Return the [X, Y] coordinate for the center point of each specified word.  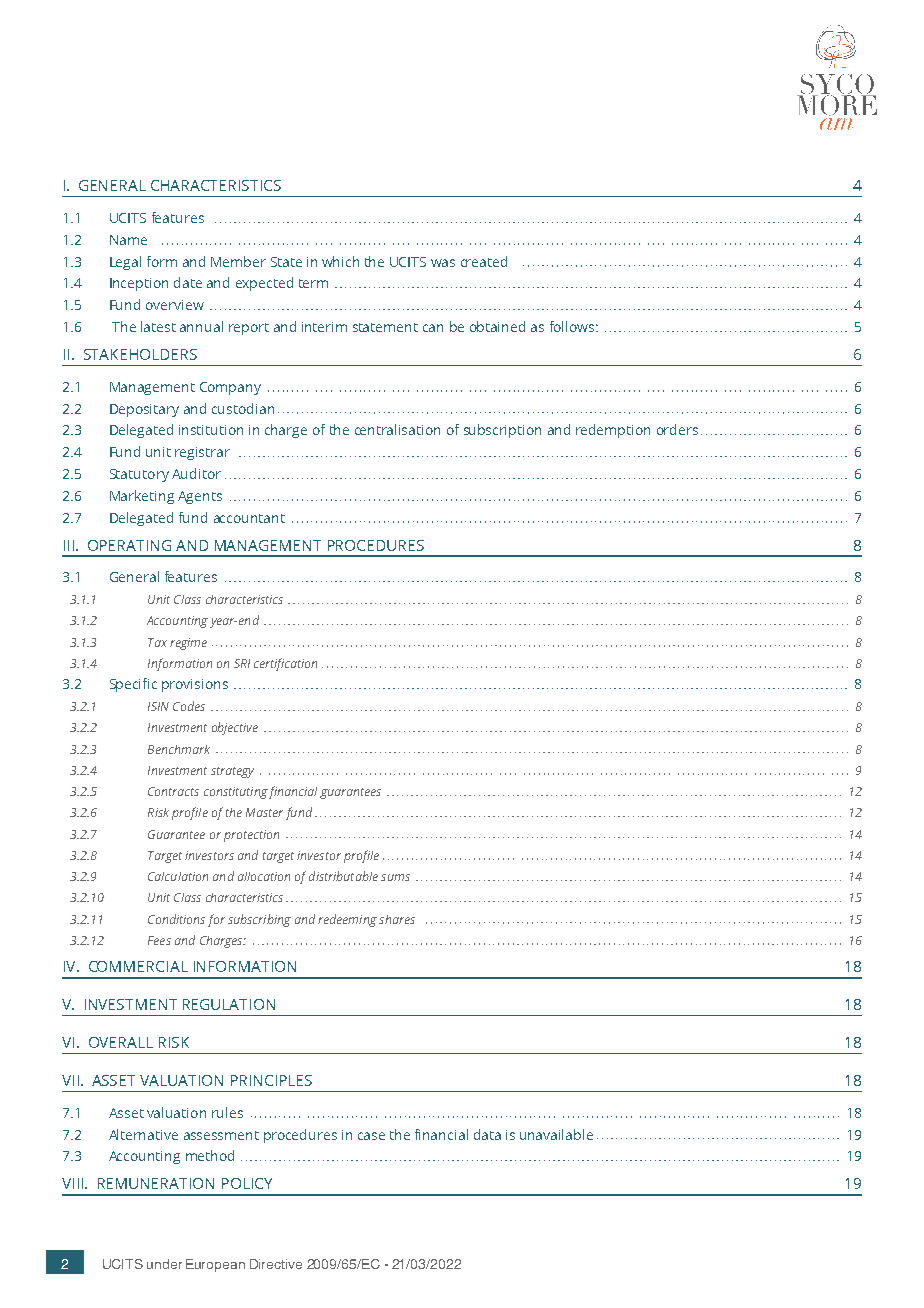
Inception [139, 284]
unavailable [556, 1134]
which [340, 261]
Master [264, 812]
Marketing [142, 497]
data [487, 1134]
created [484, 261]
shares [397, 919]
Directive [276, 1264]
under [164, 1264]
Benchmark [179, 749]
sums [395, 877]
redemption [613, 431]
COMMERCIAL [138, 966]
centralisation [397, 429]
